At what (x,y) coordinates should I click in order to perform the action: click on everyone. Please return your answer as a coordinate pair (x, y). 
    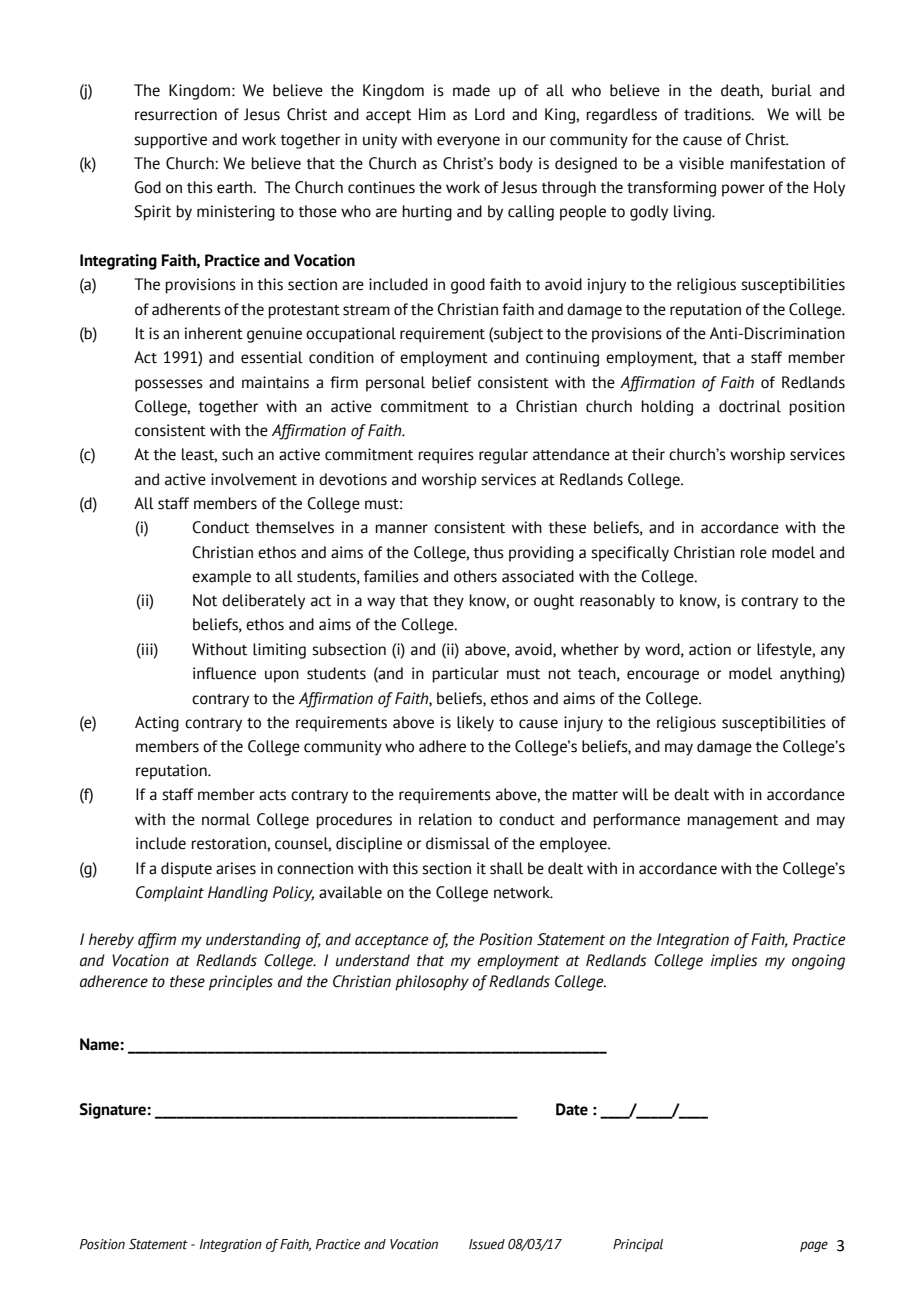
    Looking at the image, I should click on (468, 142).
